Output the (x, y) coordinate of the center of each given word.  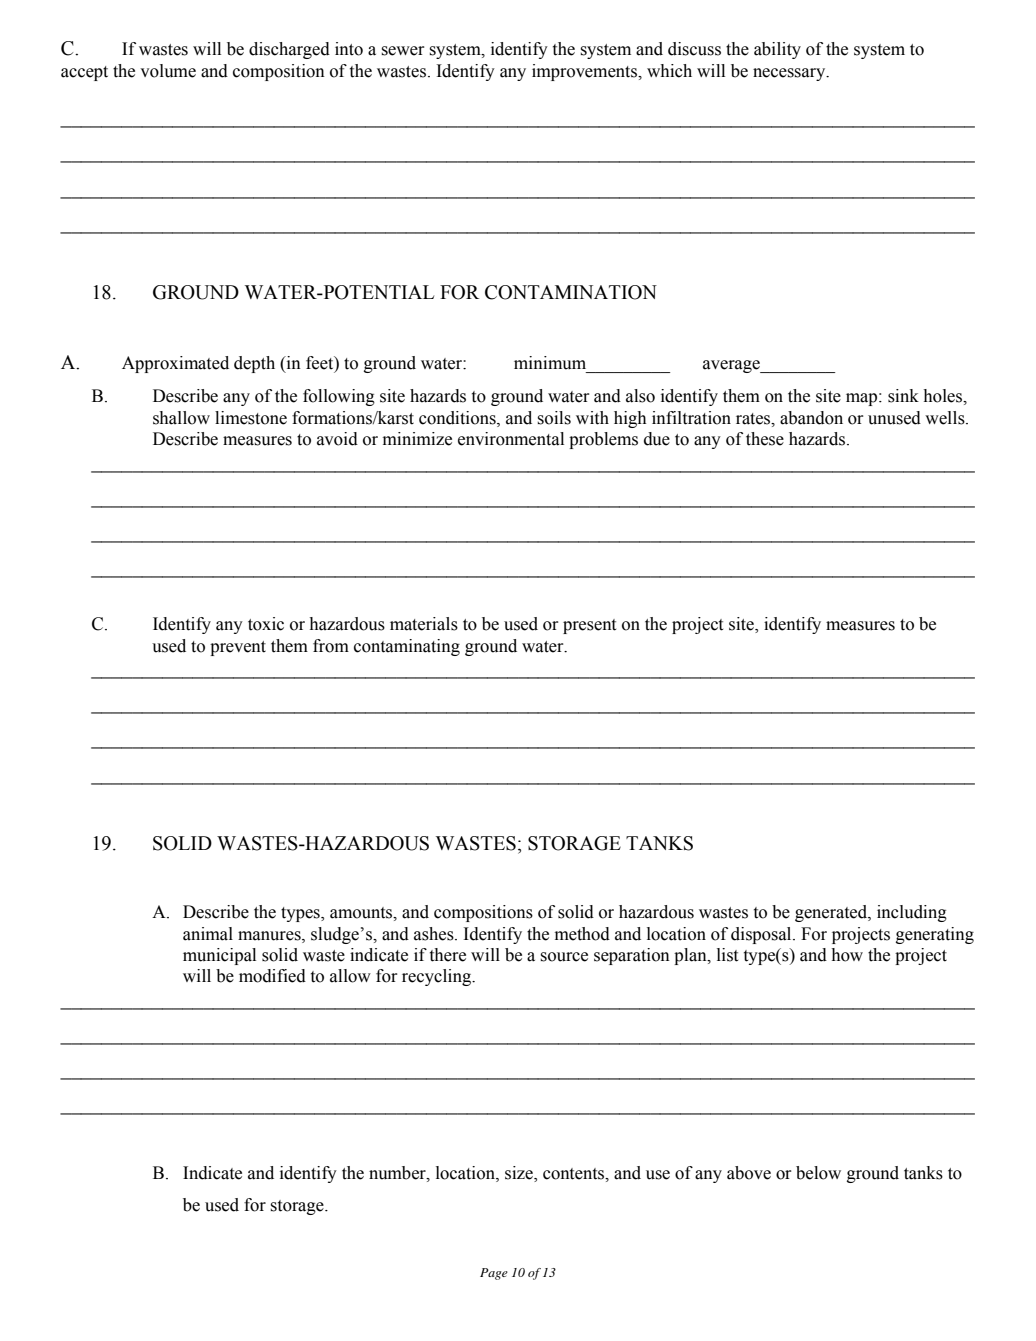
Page (494, 1274)
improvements (585, 72)
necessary (790, 74)
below (818, 1173)
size (520, 1174)
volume (168, 71)
